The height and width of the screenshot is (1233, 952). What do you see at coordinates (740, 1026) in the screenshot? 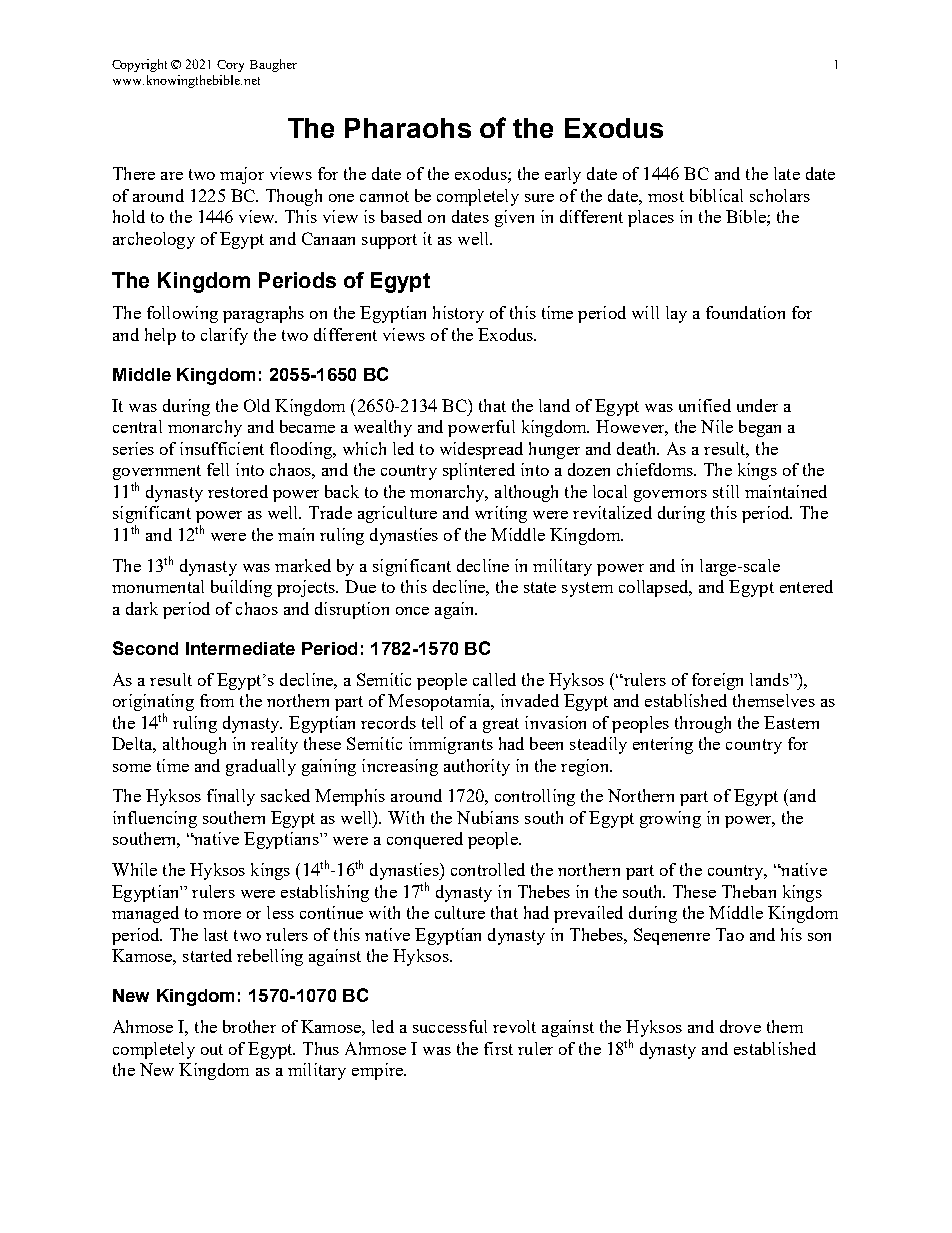
I see `drove` at bounding box center [740, 1026].
